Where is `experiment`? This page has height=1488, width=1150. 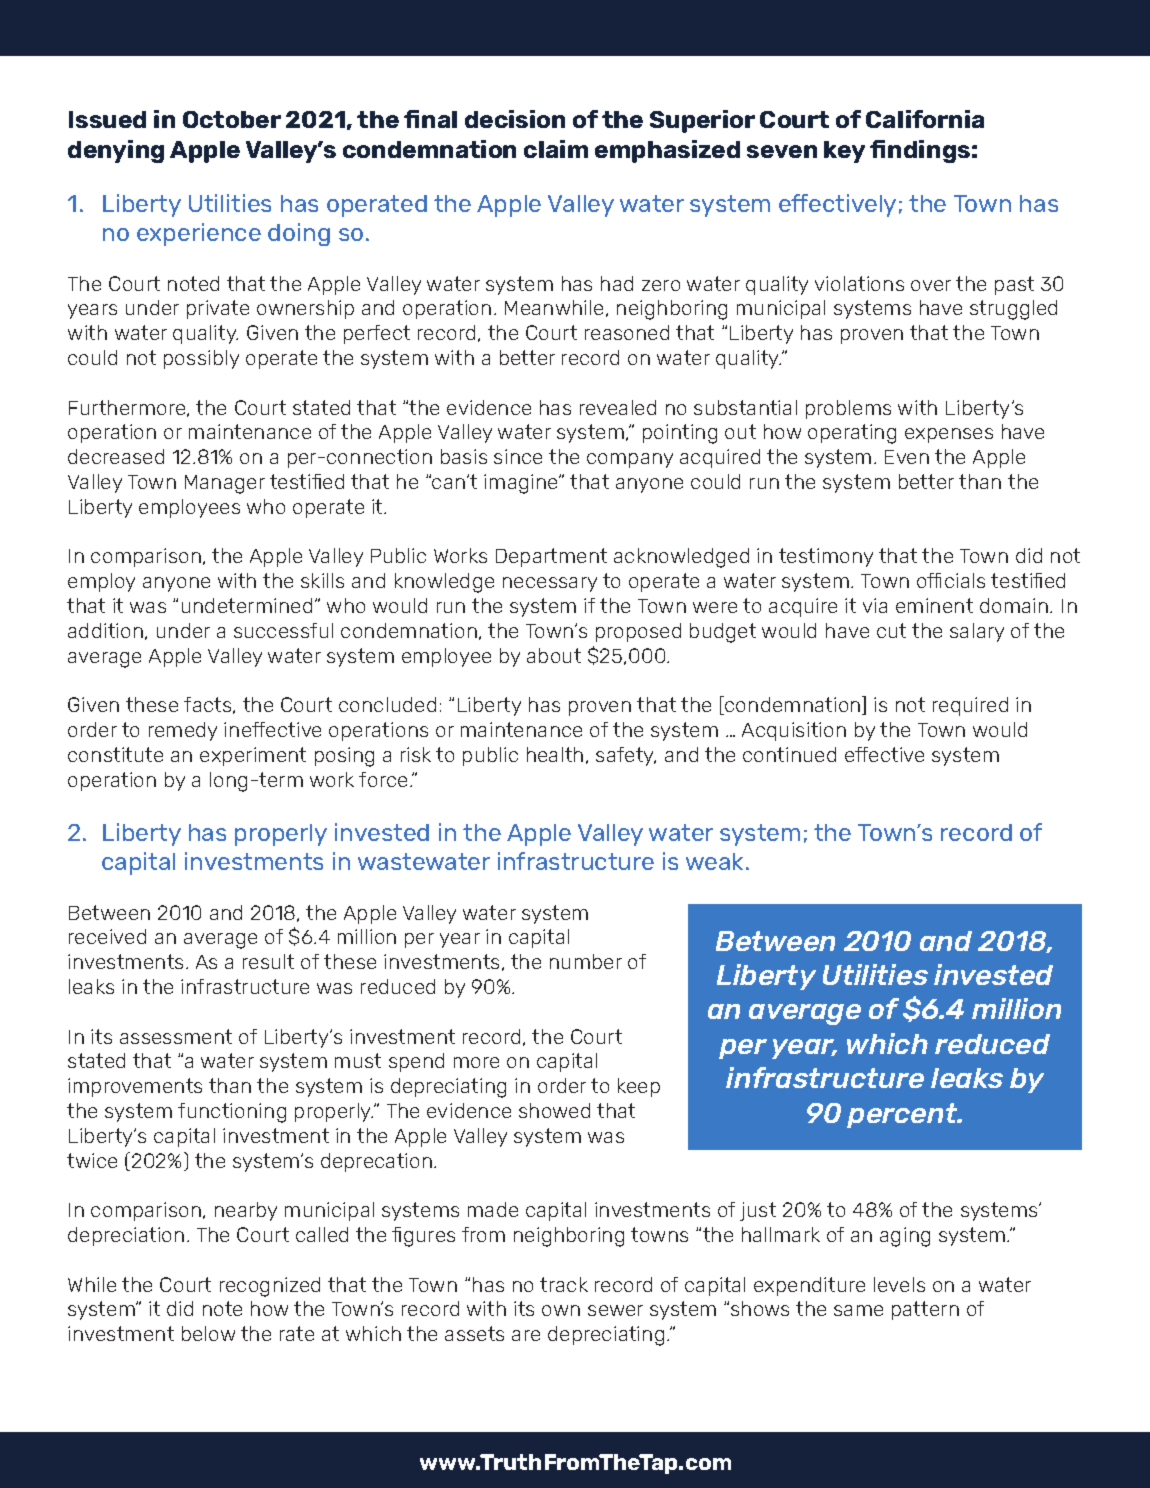
experiment is located at coordinates (253, 756).
